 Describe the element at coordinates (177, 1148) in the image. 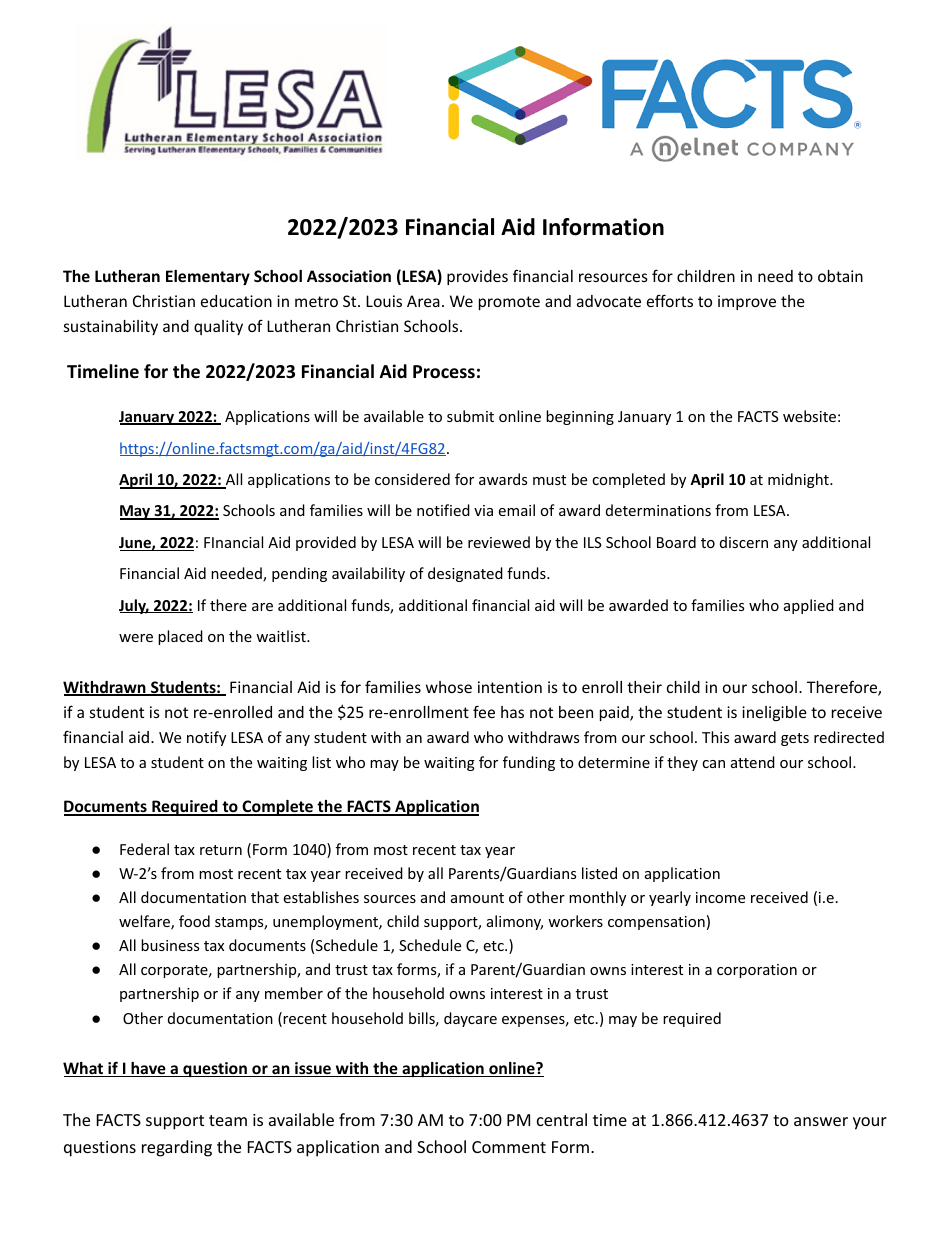

I see `regarding` at that location.
